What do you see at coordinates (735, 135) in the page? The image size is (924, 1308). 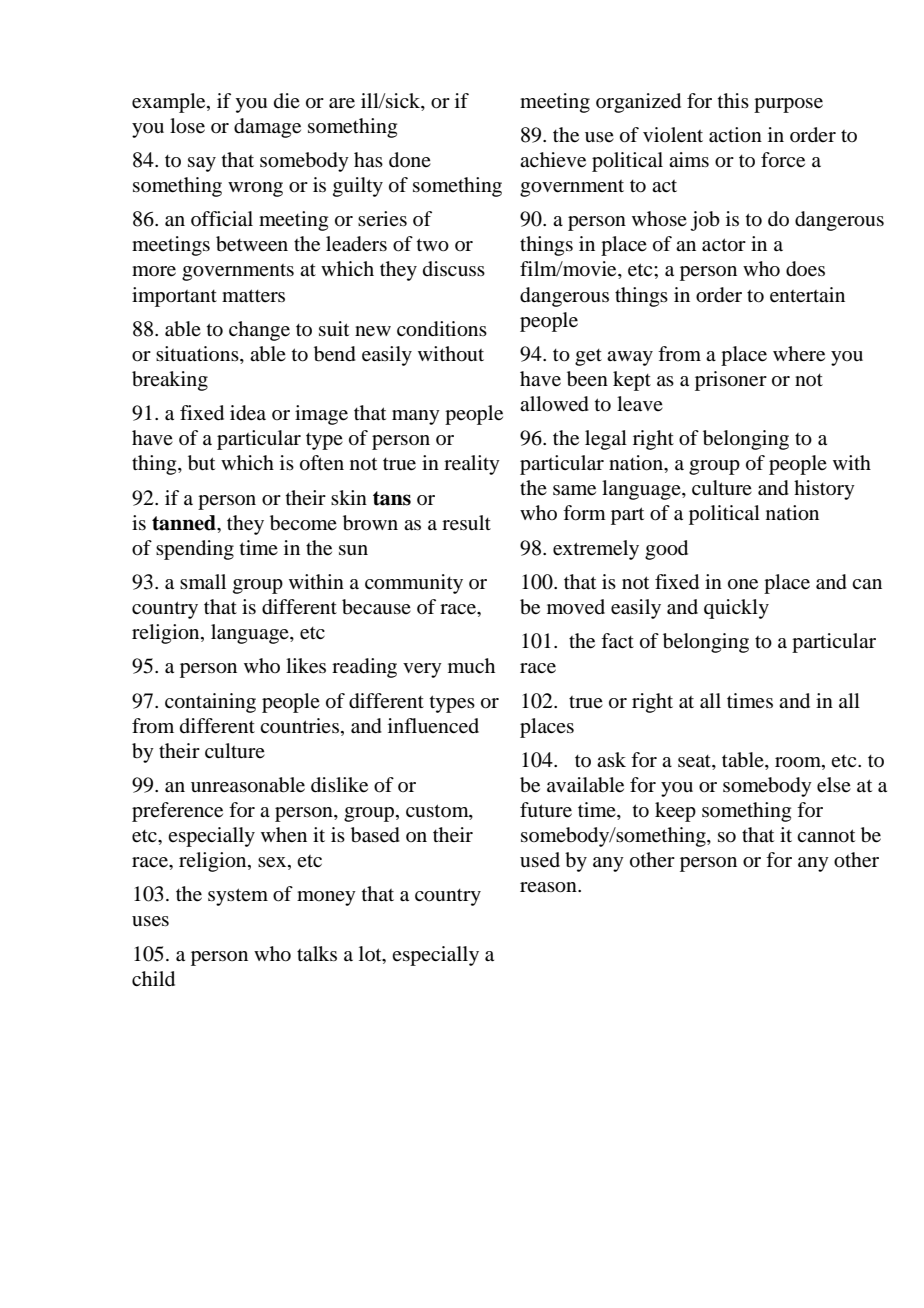 I see `action` at bounding box center [735, 135].
